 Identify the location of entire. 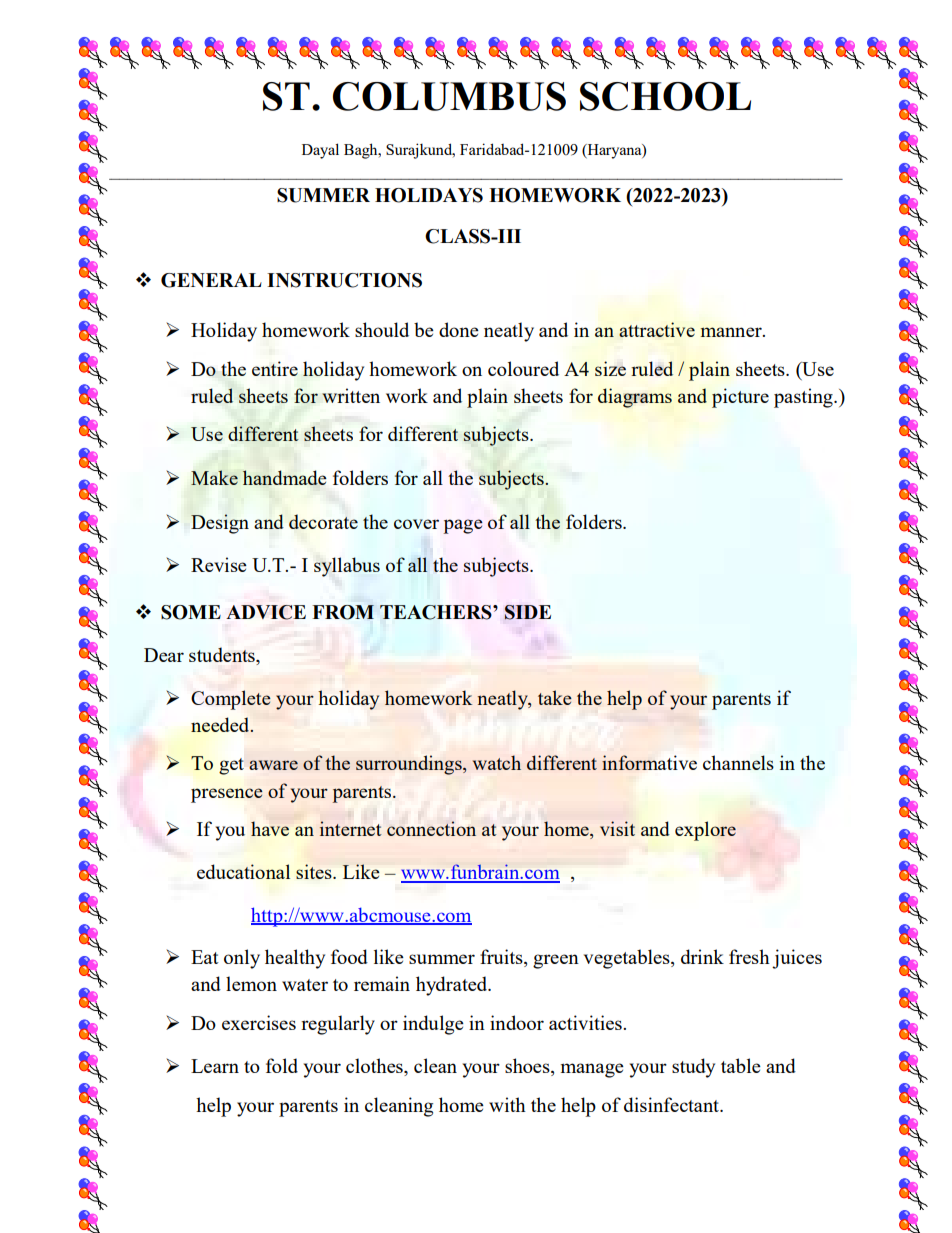
(275, 368).
